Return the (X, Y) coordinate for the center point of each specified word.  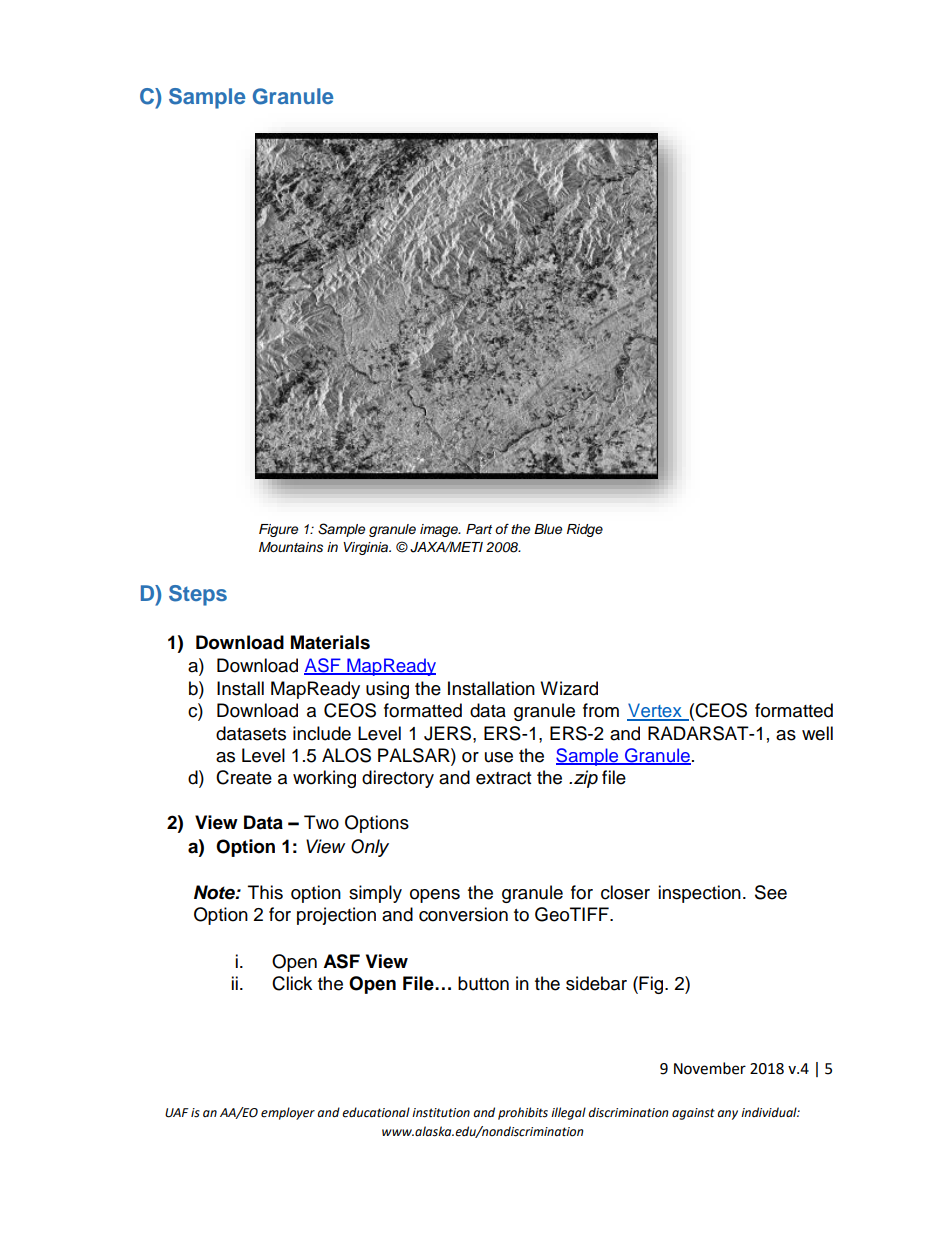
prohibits (523, 1113)
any (727, 1115)
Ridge (585, 530)
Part (479, 529)
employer (288, 1113)
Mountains (291, 547)
